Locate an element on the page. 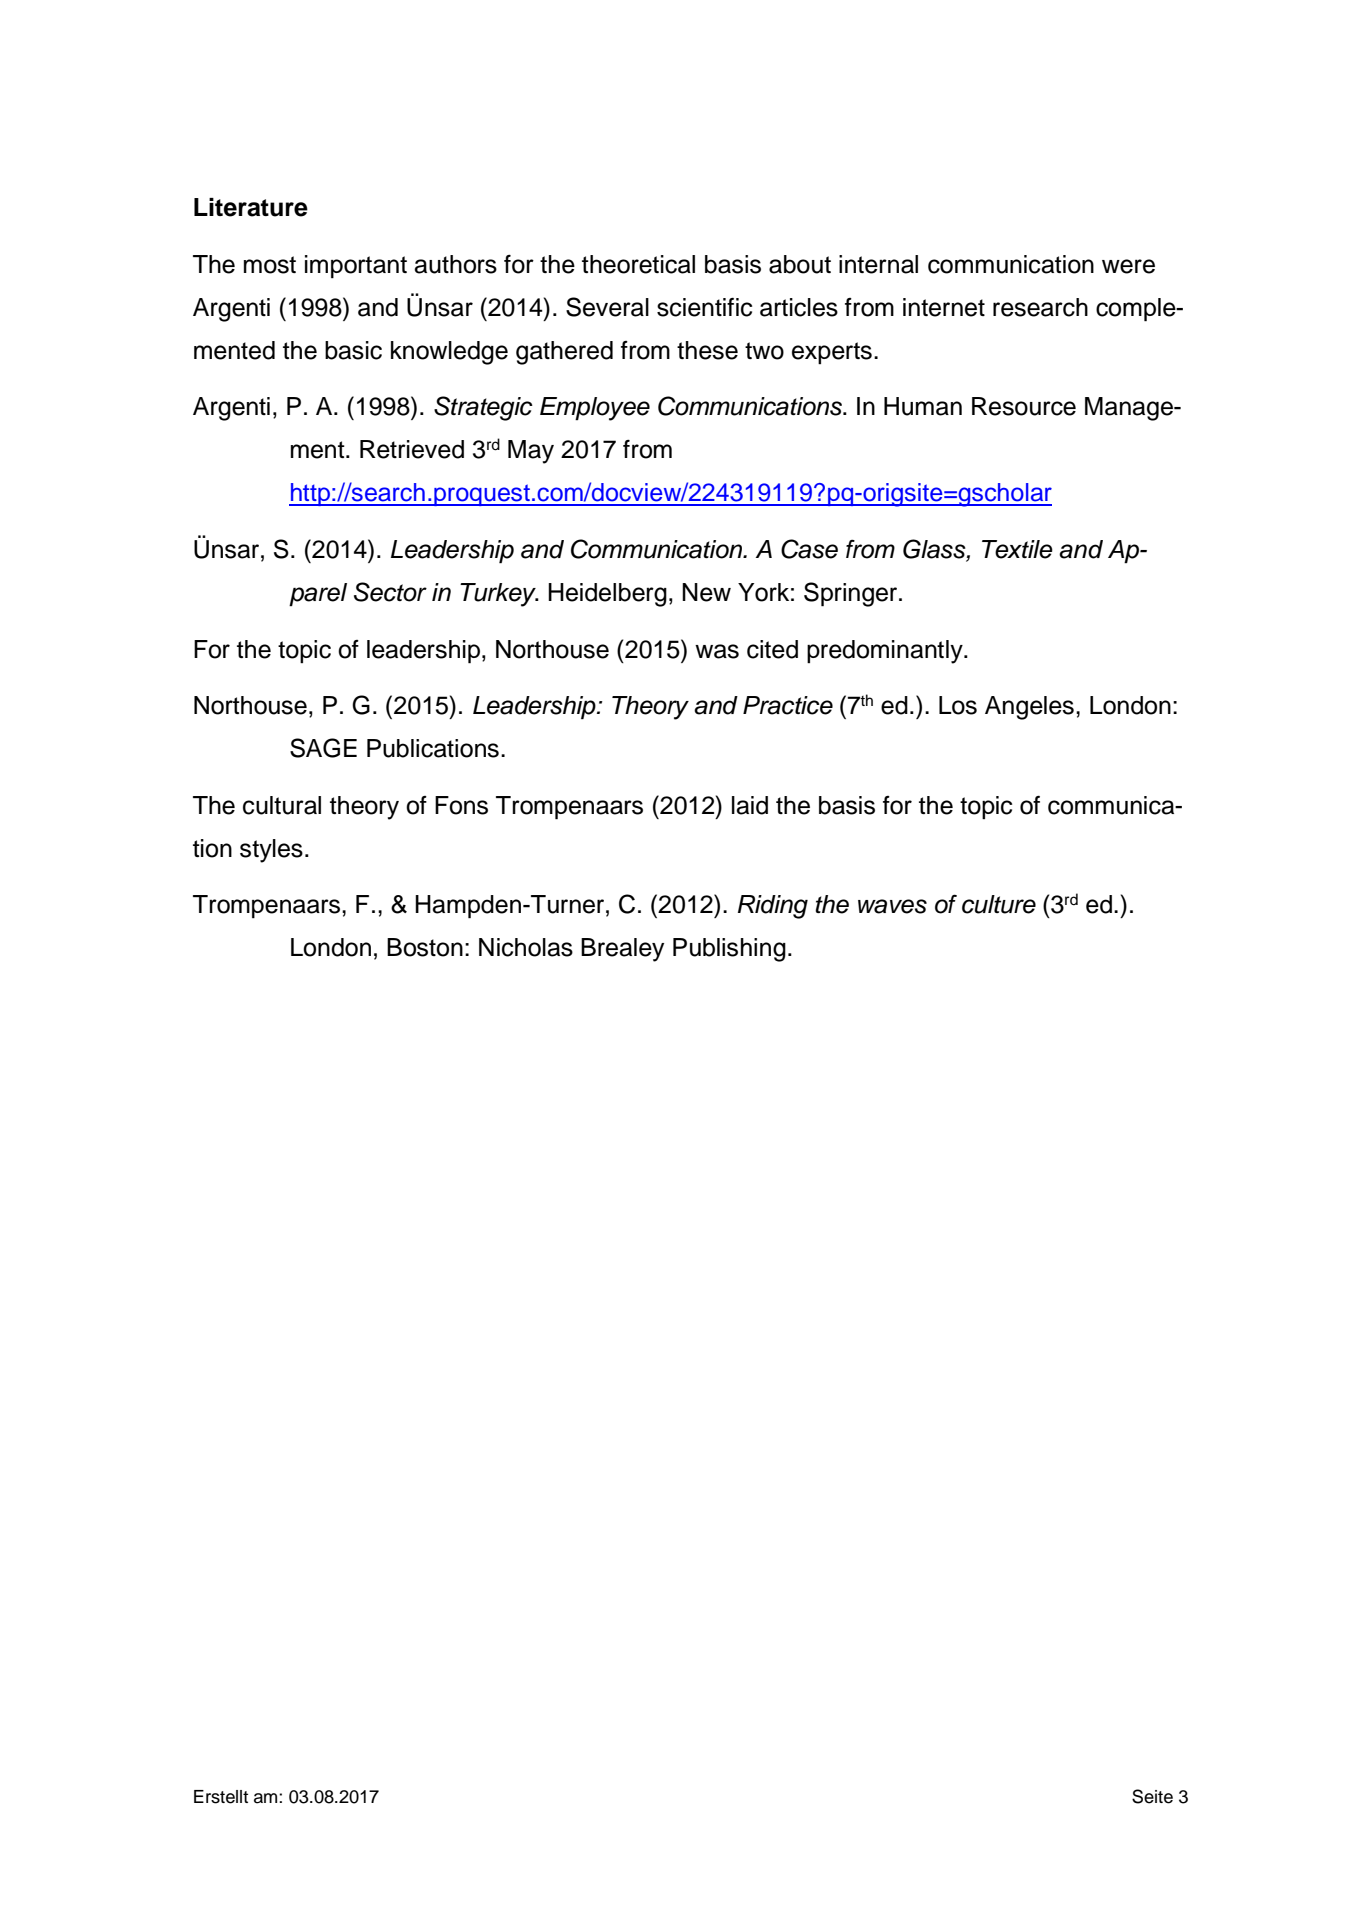 The width and height of the document is (1349, 1908). Seite is located at coordinates (1152, 1796).
